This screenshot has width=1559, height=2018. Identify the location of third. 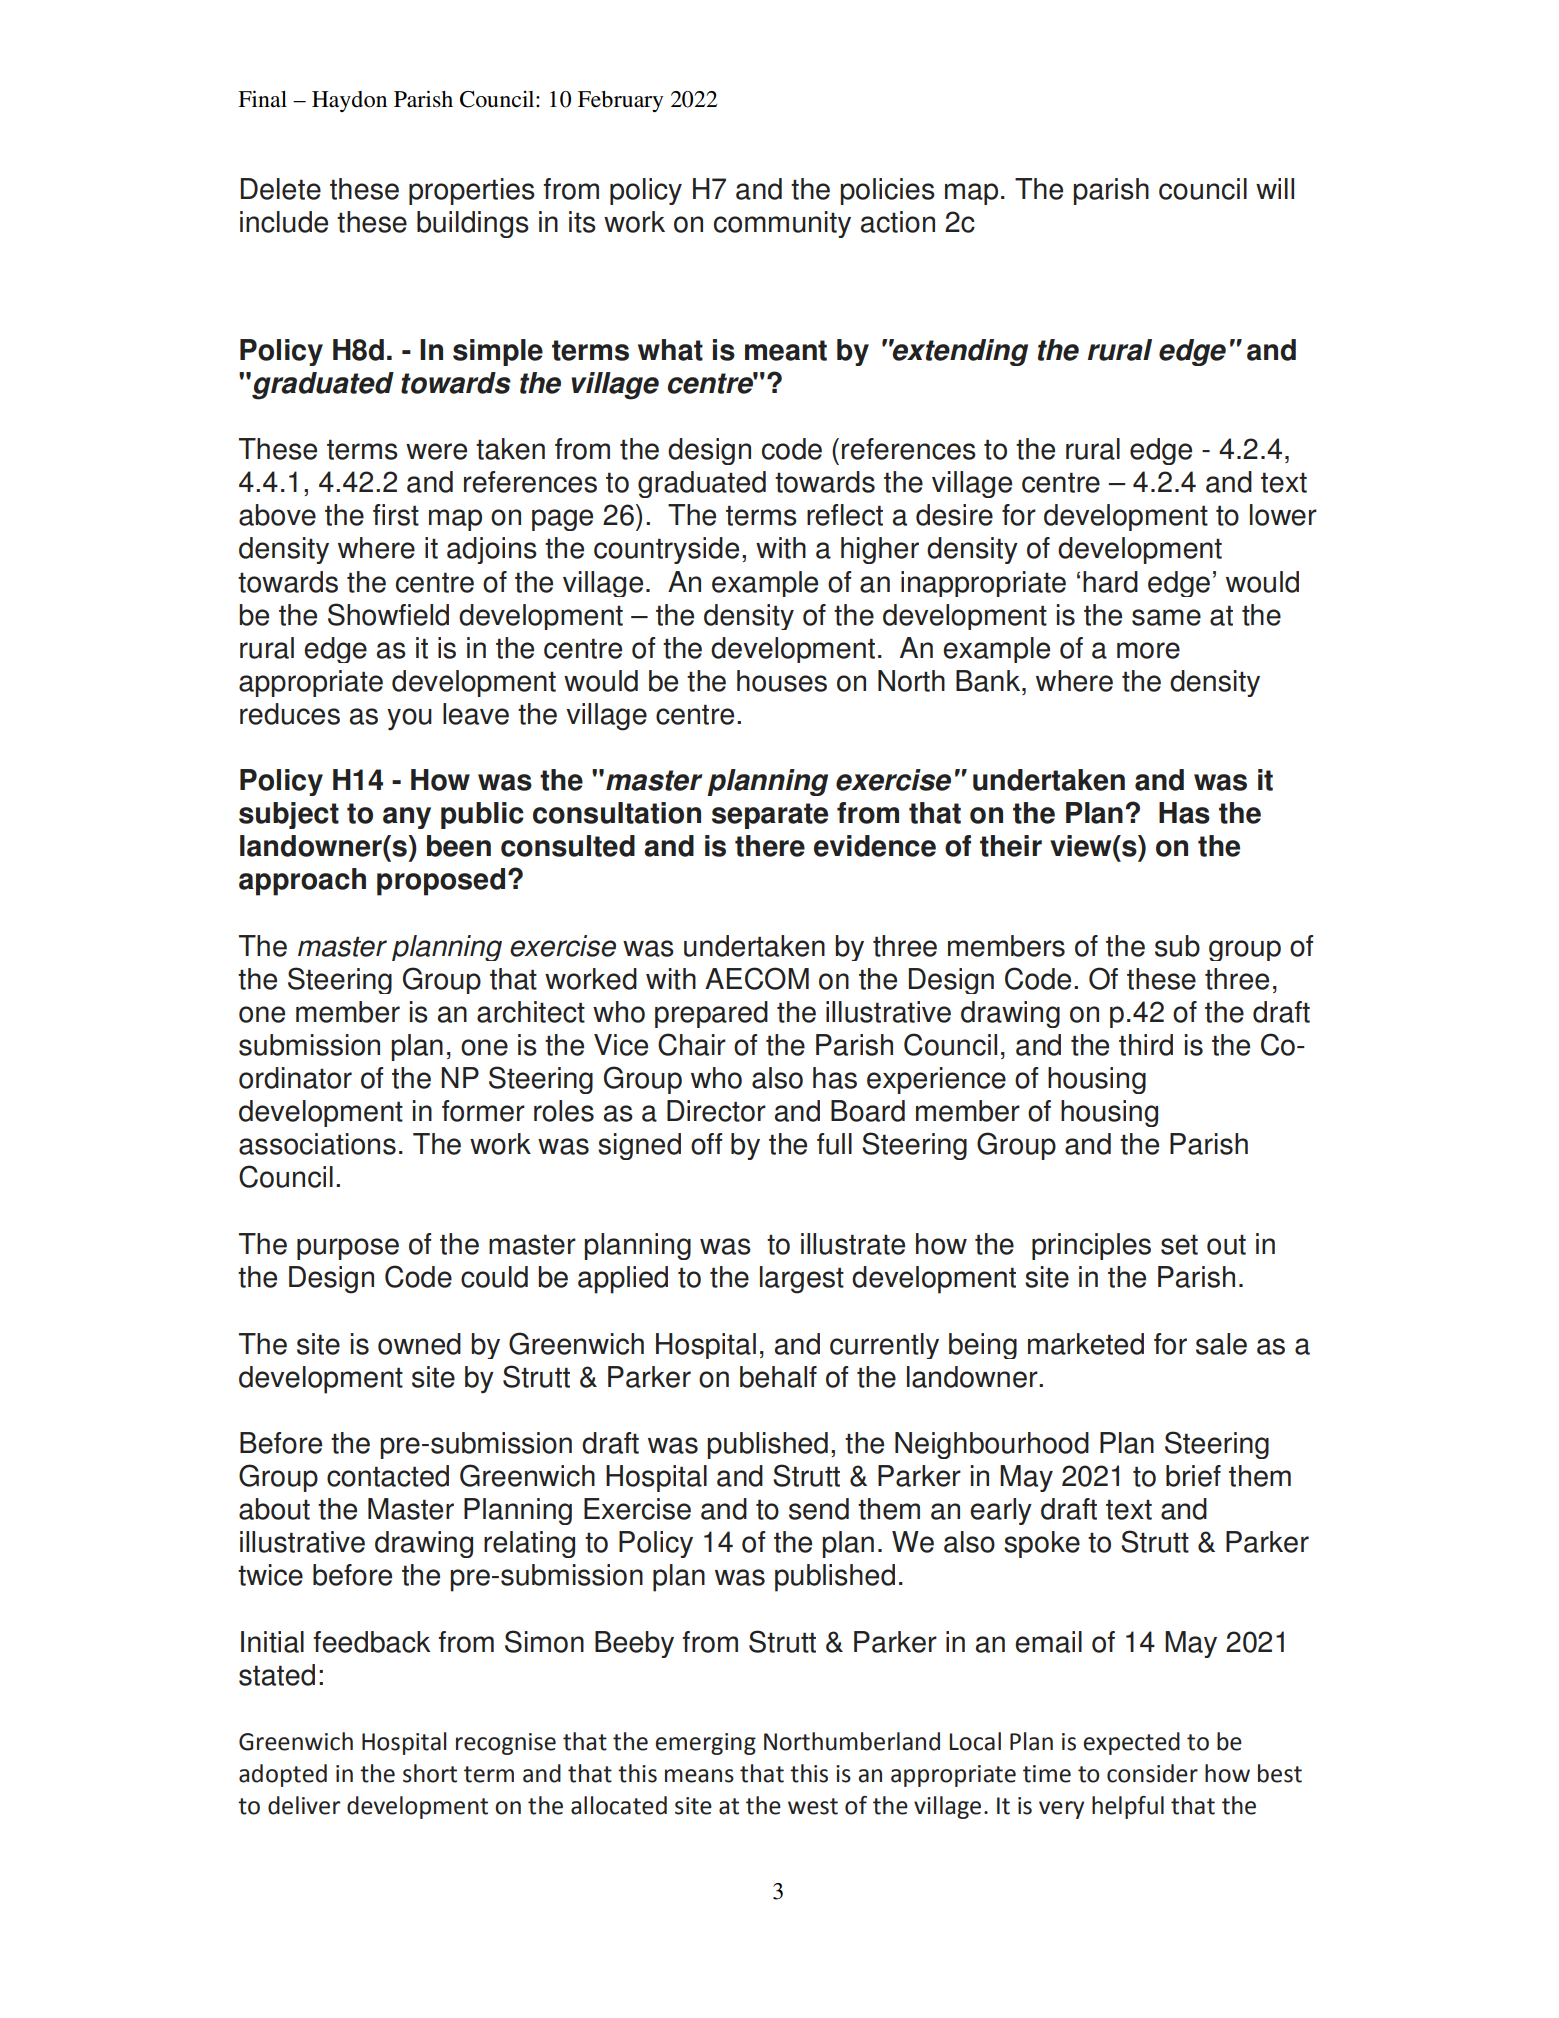
(1146, 1045).
